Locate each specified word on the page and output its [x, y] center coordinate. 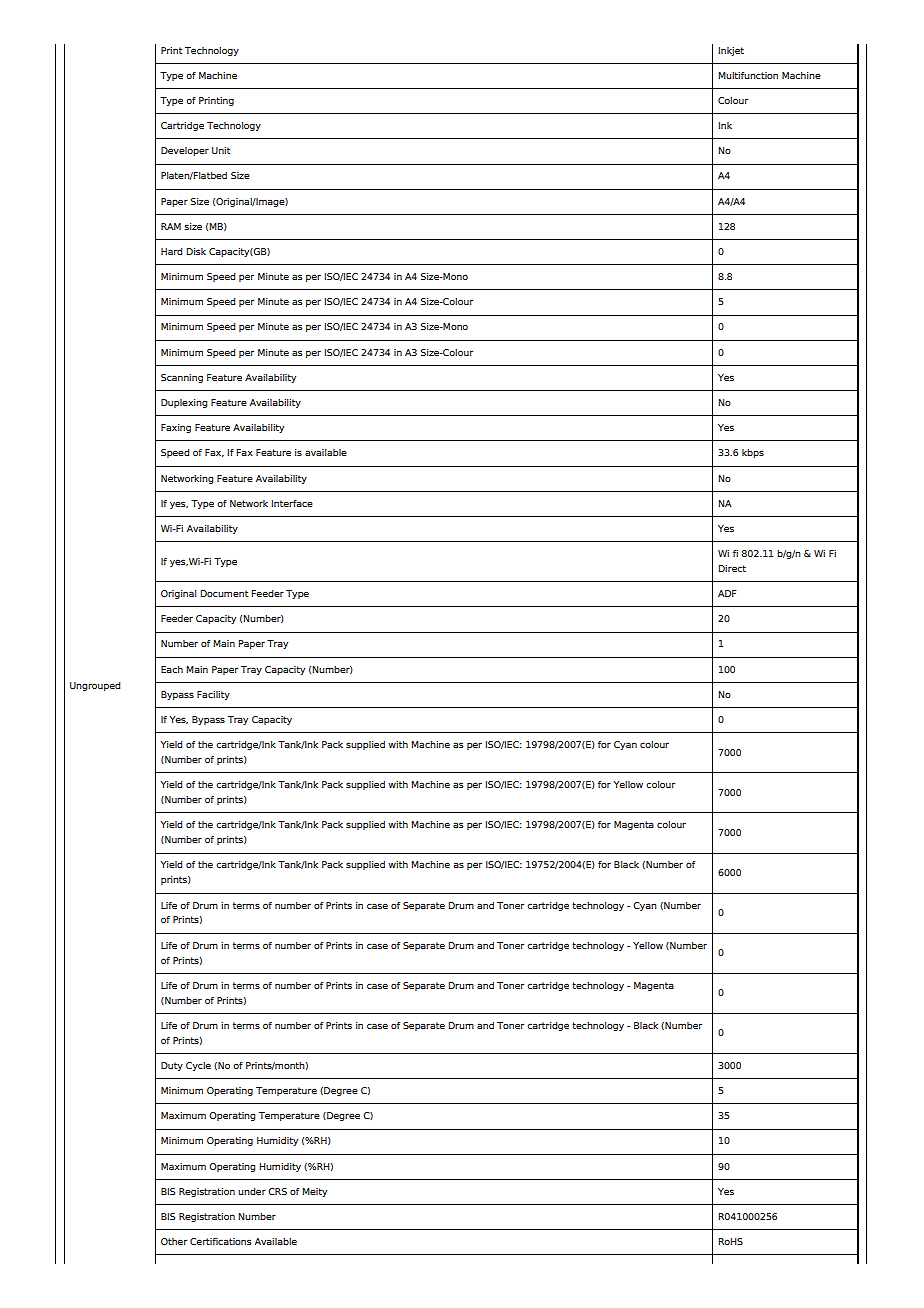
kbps [753, 453]
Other [174, 1241]
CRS [277, 1191]
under [252, 1191]
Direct [732, 568]
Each [172, 669]
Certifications [220, 1241]
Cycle [198, 1066]
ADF [727, 593]
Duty [172, 1066]
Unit [221, 150]
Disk [196, 251]
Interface [292, 503]
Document [224, 593]
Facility [213, 695]
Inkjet [731, 51]
